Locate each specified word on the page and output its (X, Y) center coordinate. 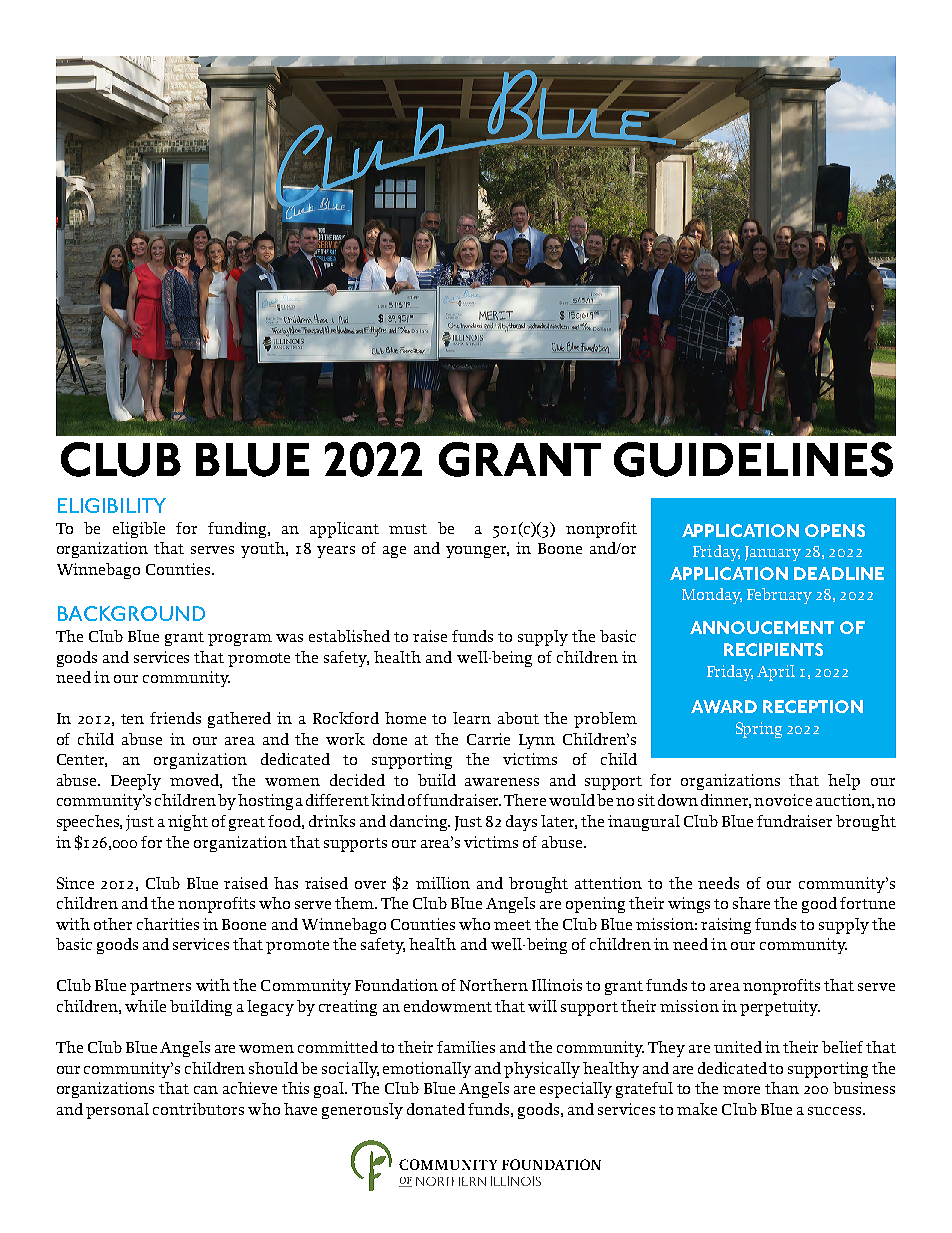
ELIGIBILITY (112, 505)
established (349, 636)
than (782, 1088)
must (408, 529)
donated (436, 1109)
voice (793, 800)
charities (168, 924)
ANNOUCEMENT (762, 627)
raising (726, 926)
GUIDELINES (753, 459)
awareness (502, 782)
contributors (198, 1109)
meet (512, 925)
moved (196, 781)
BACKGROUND (131, 613)
